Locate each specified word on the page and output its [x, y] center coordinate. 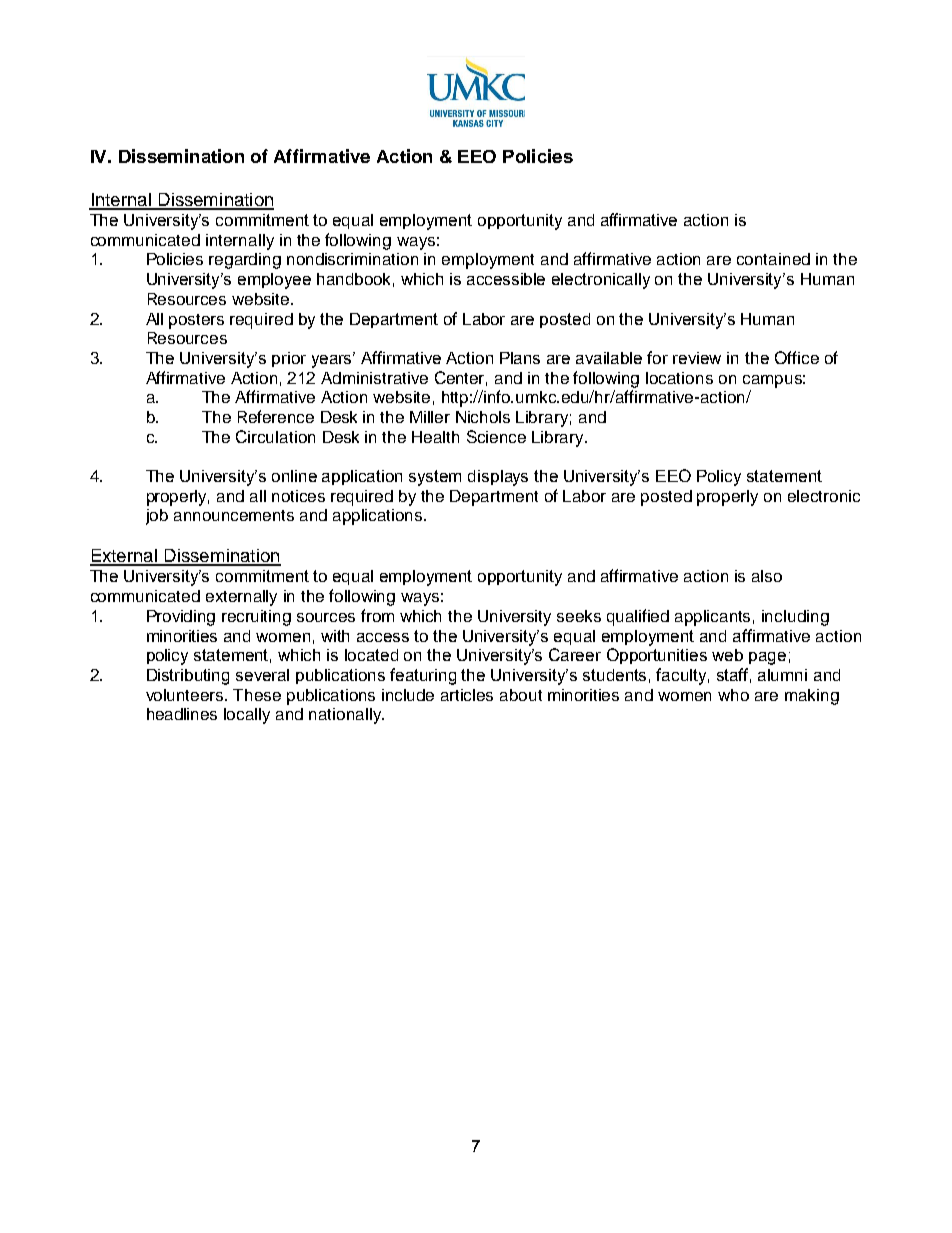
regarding [245, 261]
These [257, 695]
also [767, 576]
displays [498, 478]
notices [298, 496]
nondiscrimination [352, 259]
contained [773, 259]
